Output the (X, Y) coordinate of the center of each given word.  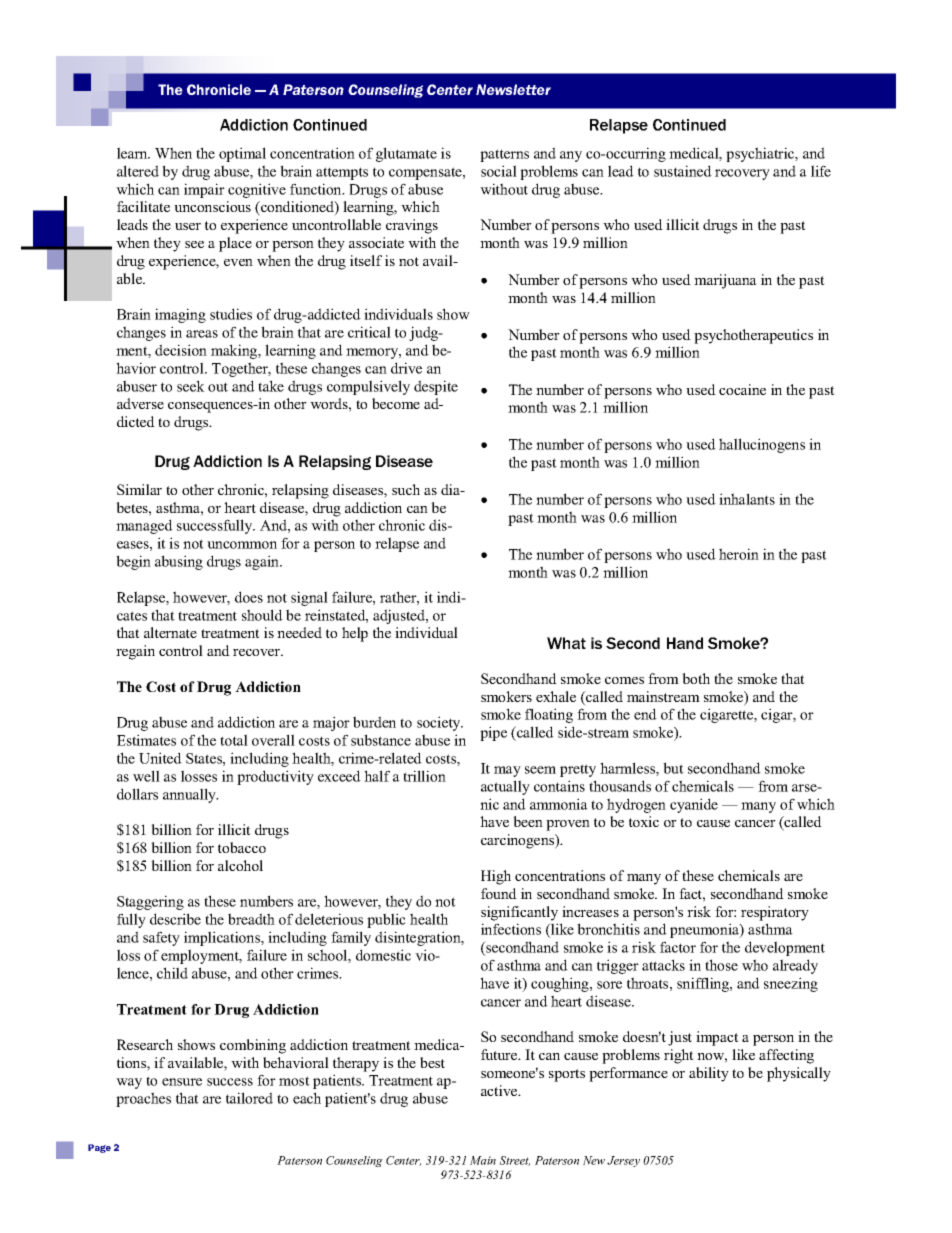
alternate (170, 632)
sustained (683, 171)
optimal (242, 154)
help (355, 634)
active (500, 1090)
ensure (182, 1082)
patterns (504, 155)
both (696, 678)
